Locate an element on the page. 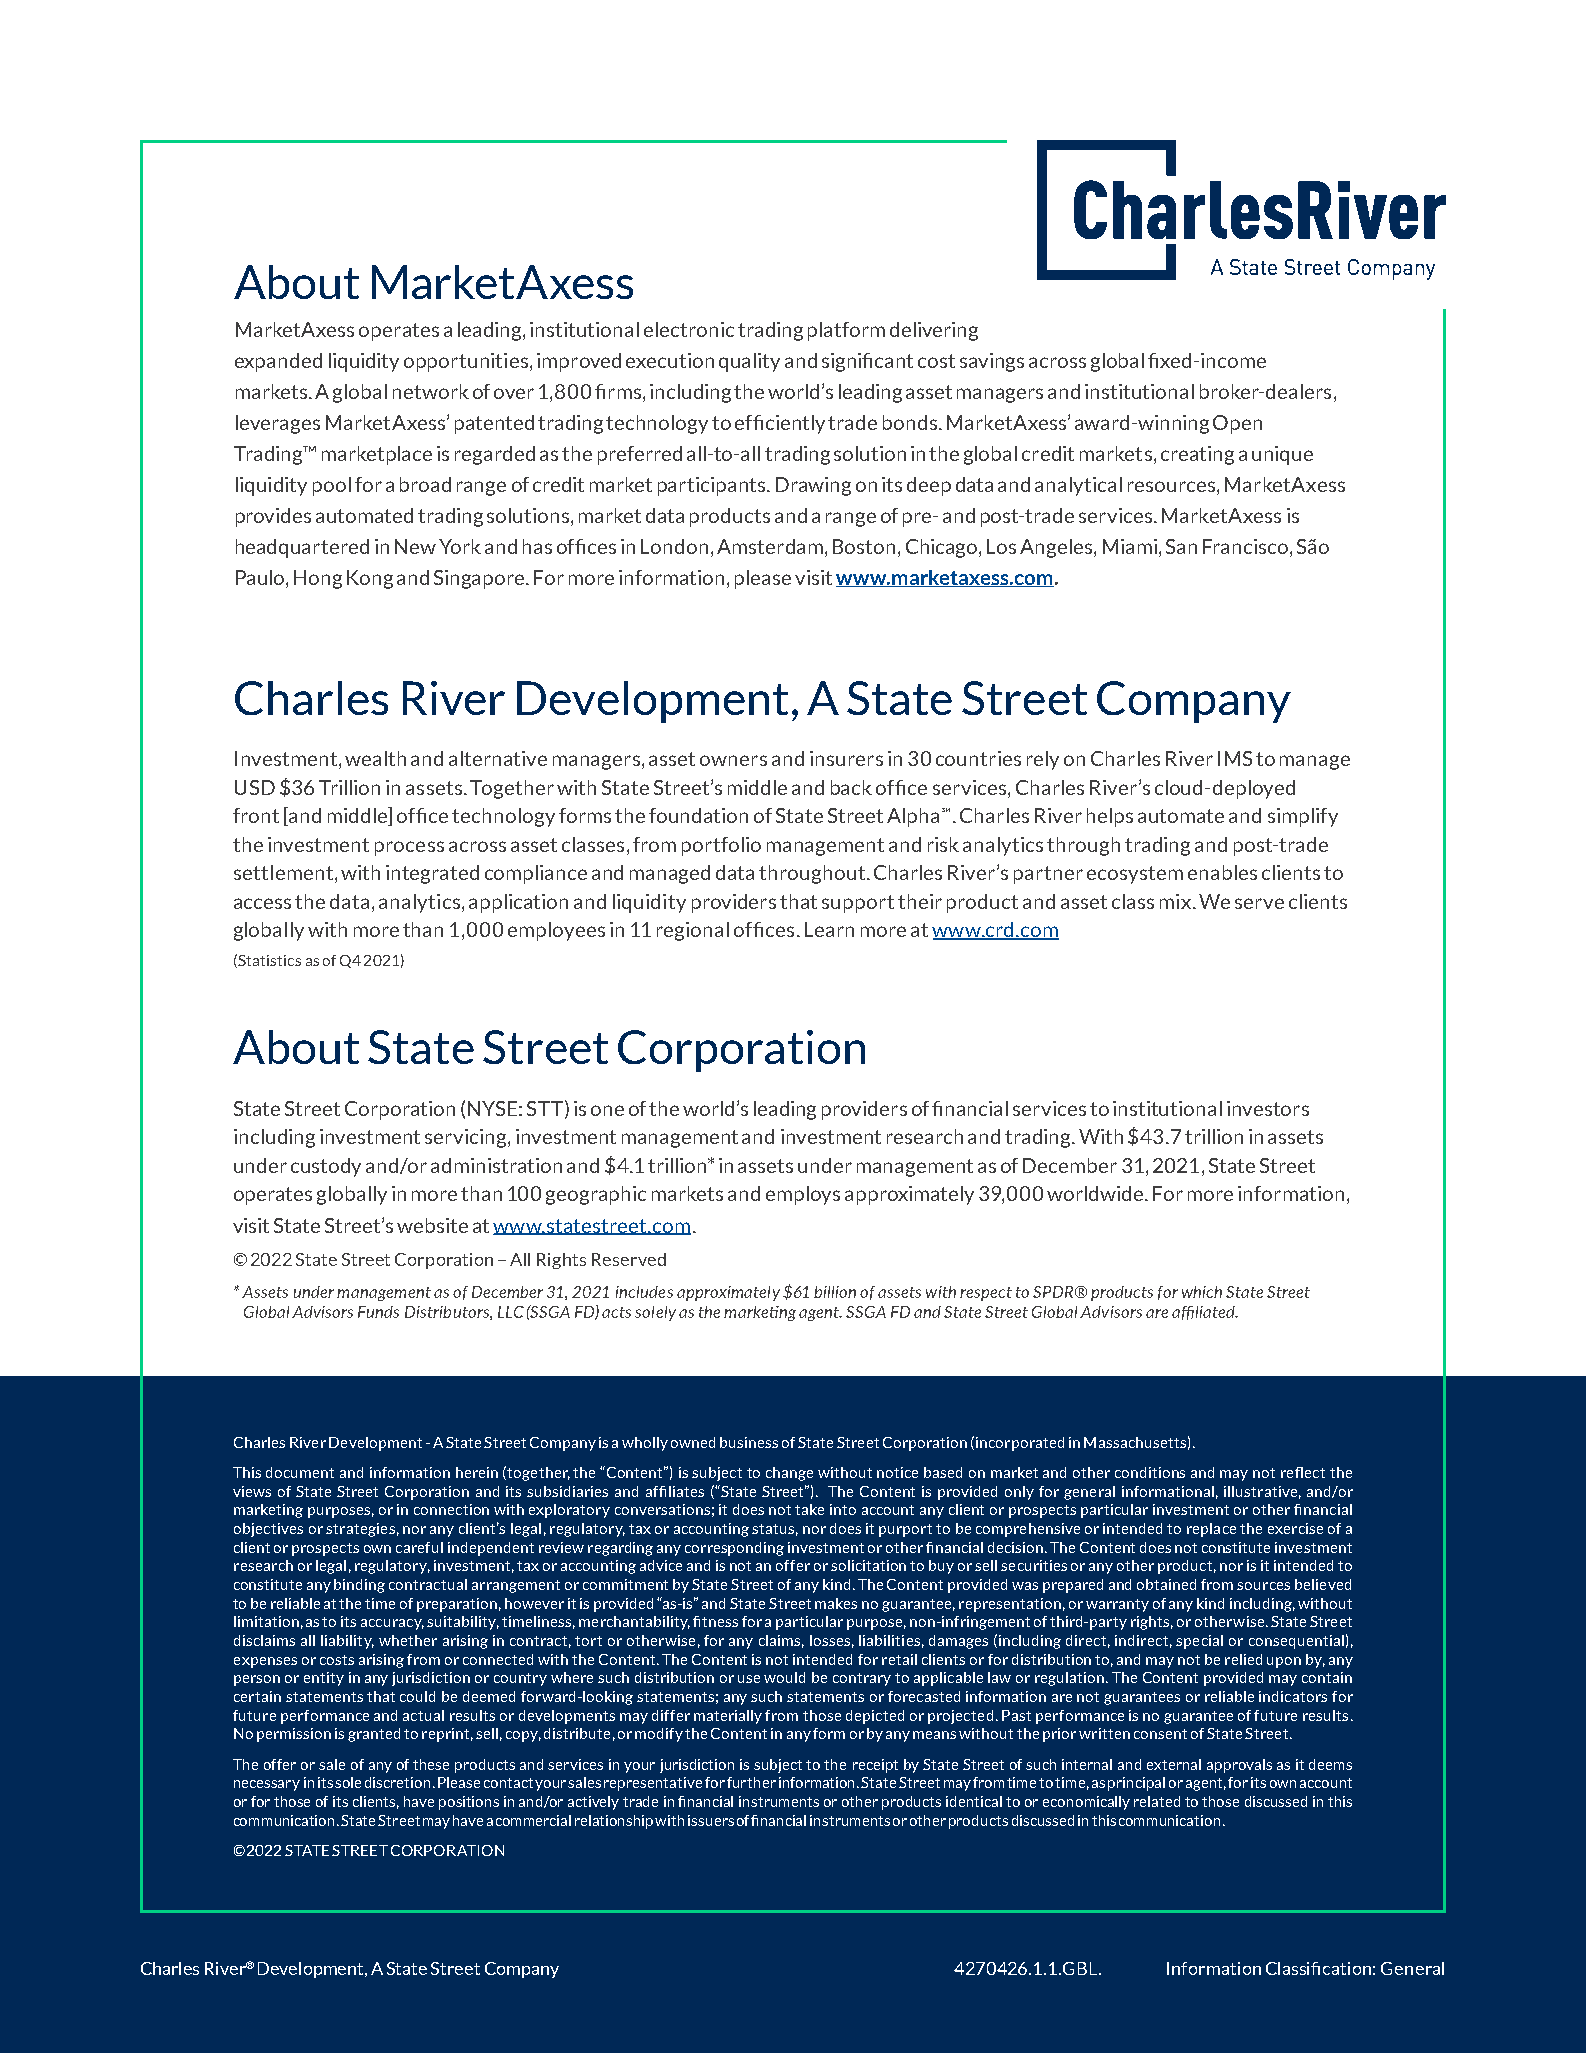 Image resolution: width=1586 pixels, height=2053 pixels. document is located at coordinates (300, 1472).
